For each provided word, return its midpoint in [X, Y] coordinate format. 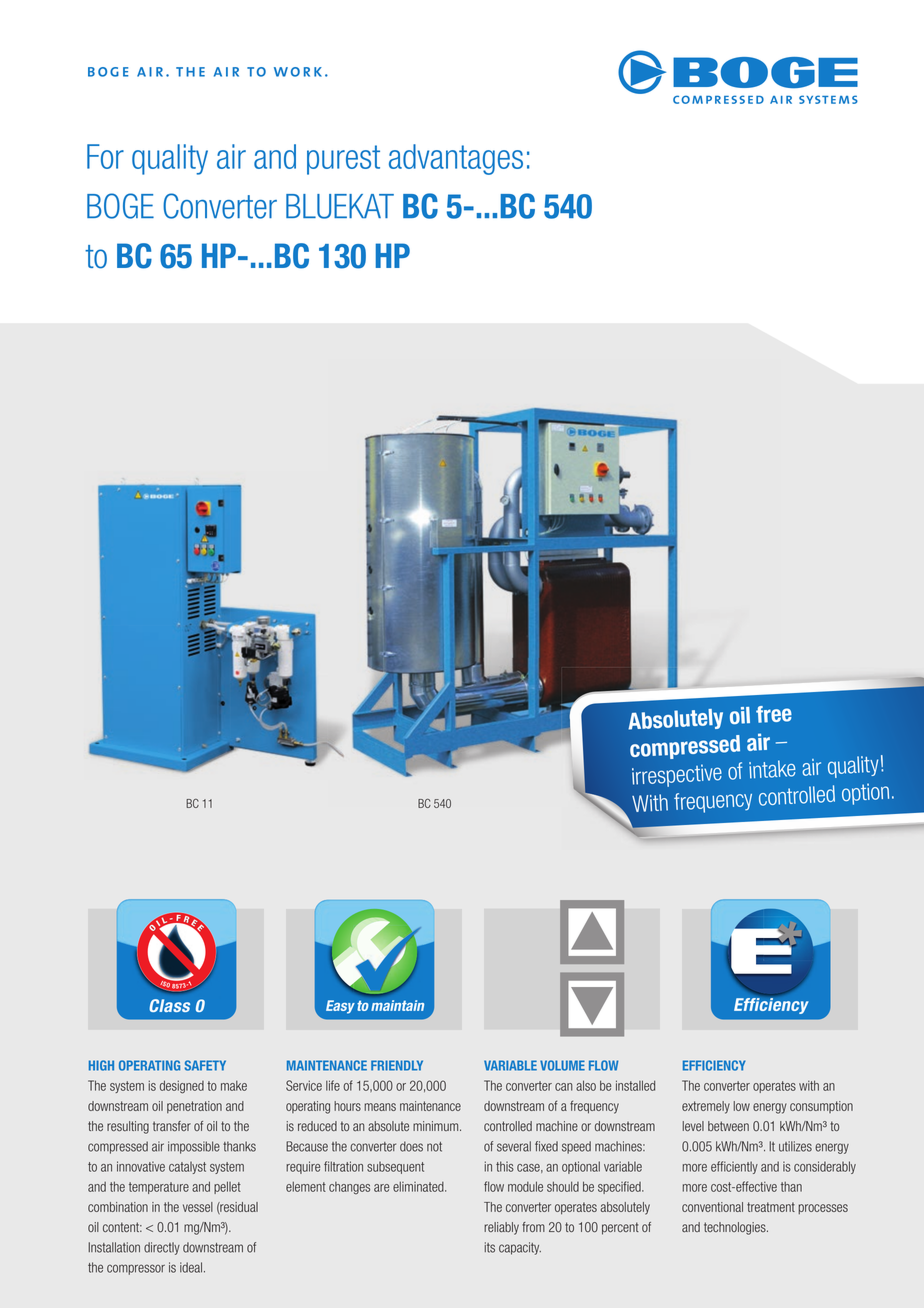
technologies [736, 1228]
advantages [456, 159]
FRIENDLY [397, 1065]
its [490, 1247]
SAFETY [205, 1065]
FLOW [604, 1065]
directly [162, 1248]
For [105, 156]
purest [343, 160]
